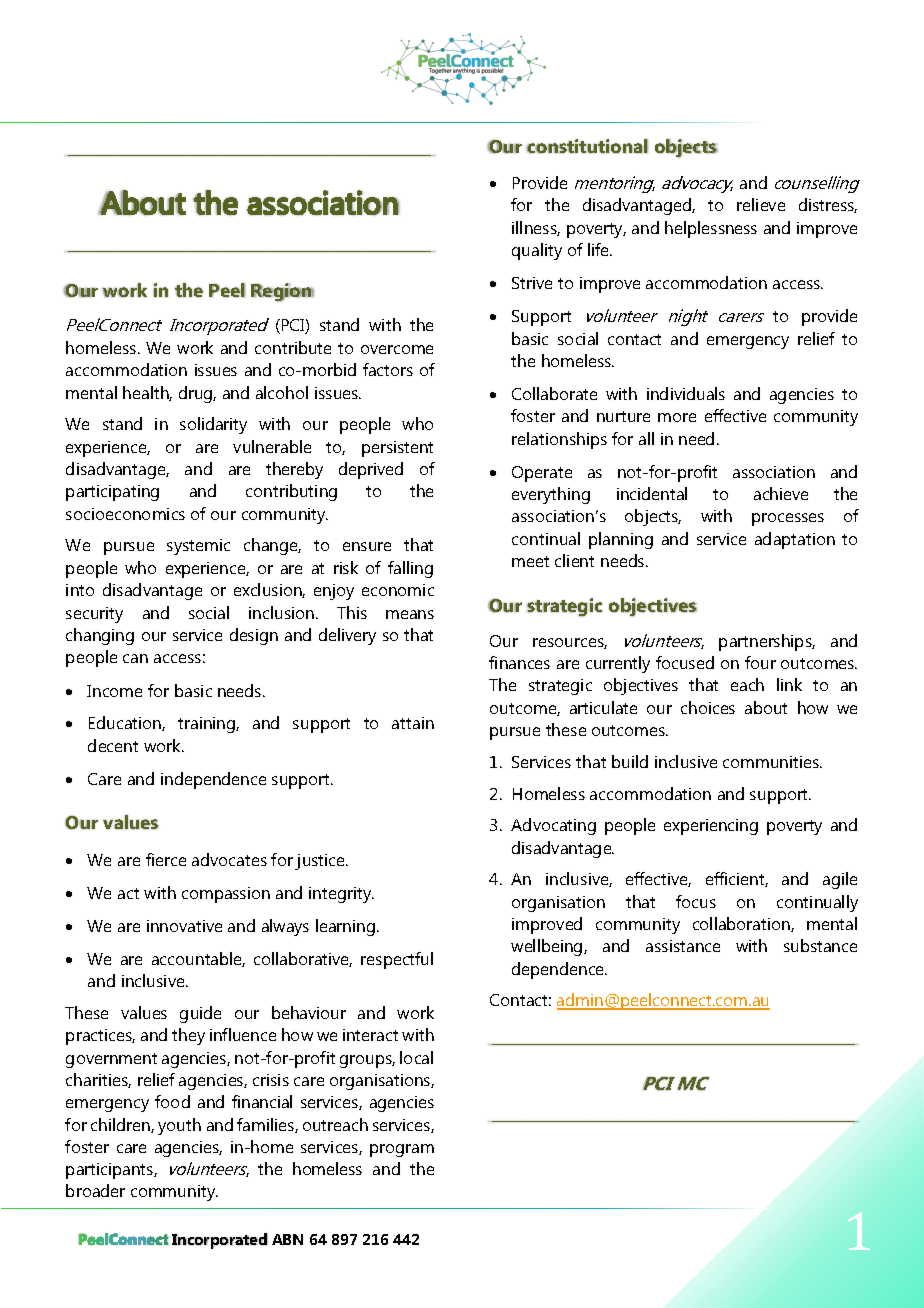 This page has height=1308, width=924. What do you see at coordinates (112, 493) in the page?
I see `participating` at bounding box center [112, 493].
